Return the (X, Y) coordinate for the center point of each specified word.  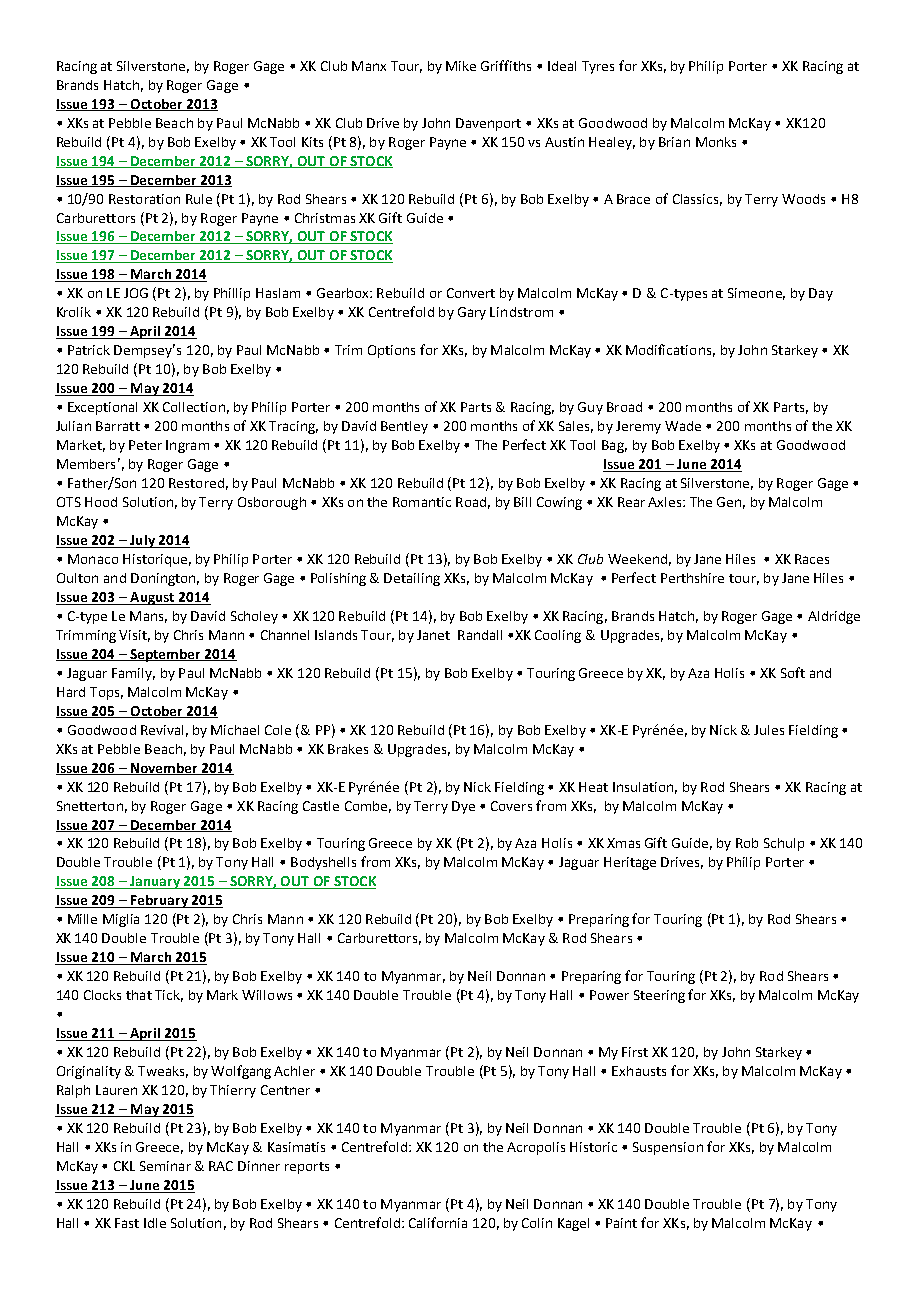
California (438, 1222)
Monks (716, 142)
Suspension (668, 1148)
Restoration (144, 199)
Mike (461, 66)
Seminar (165, 1166)
